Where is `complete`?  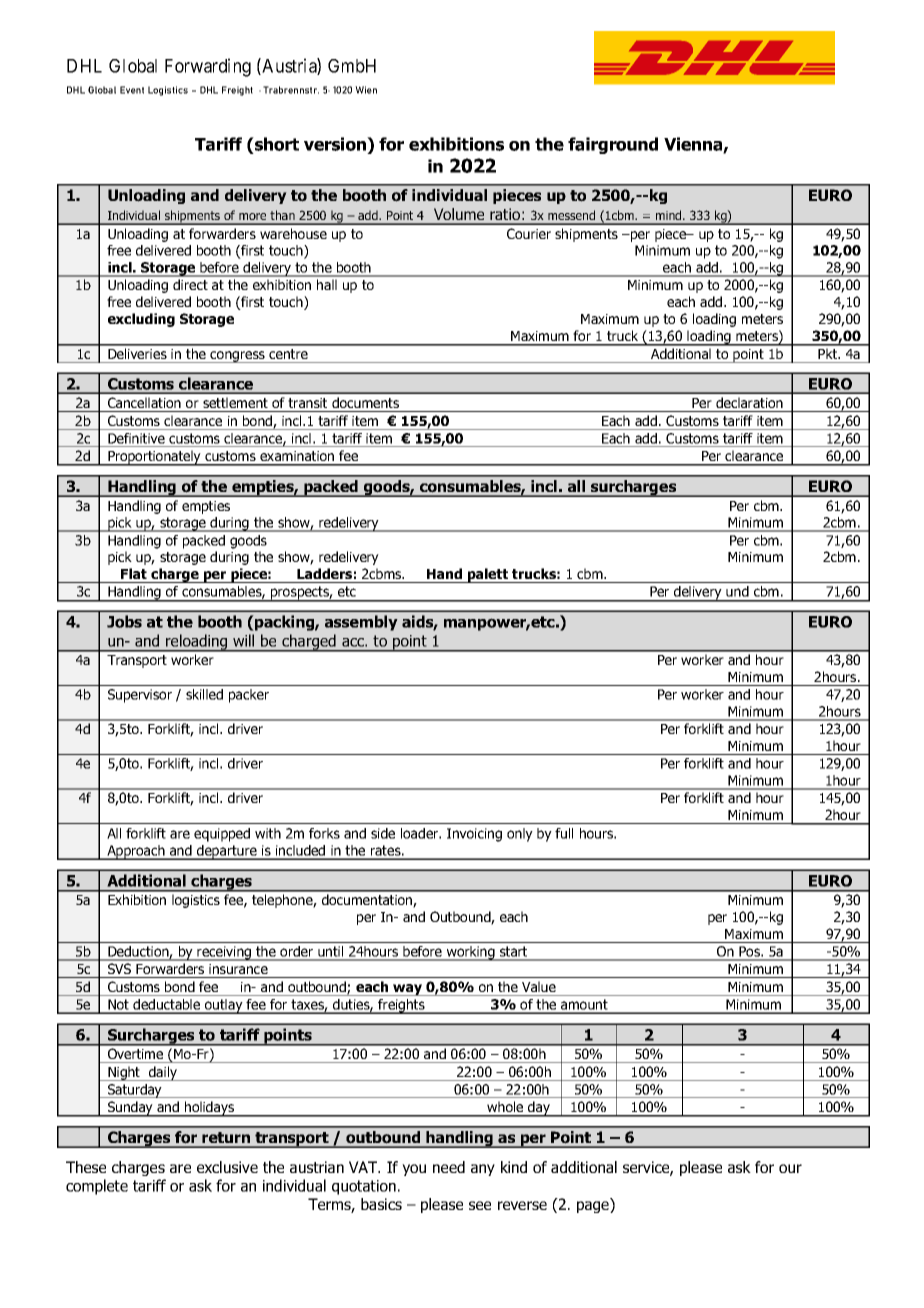
complete is located at coordinates (97, 1187).
